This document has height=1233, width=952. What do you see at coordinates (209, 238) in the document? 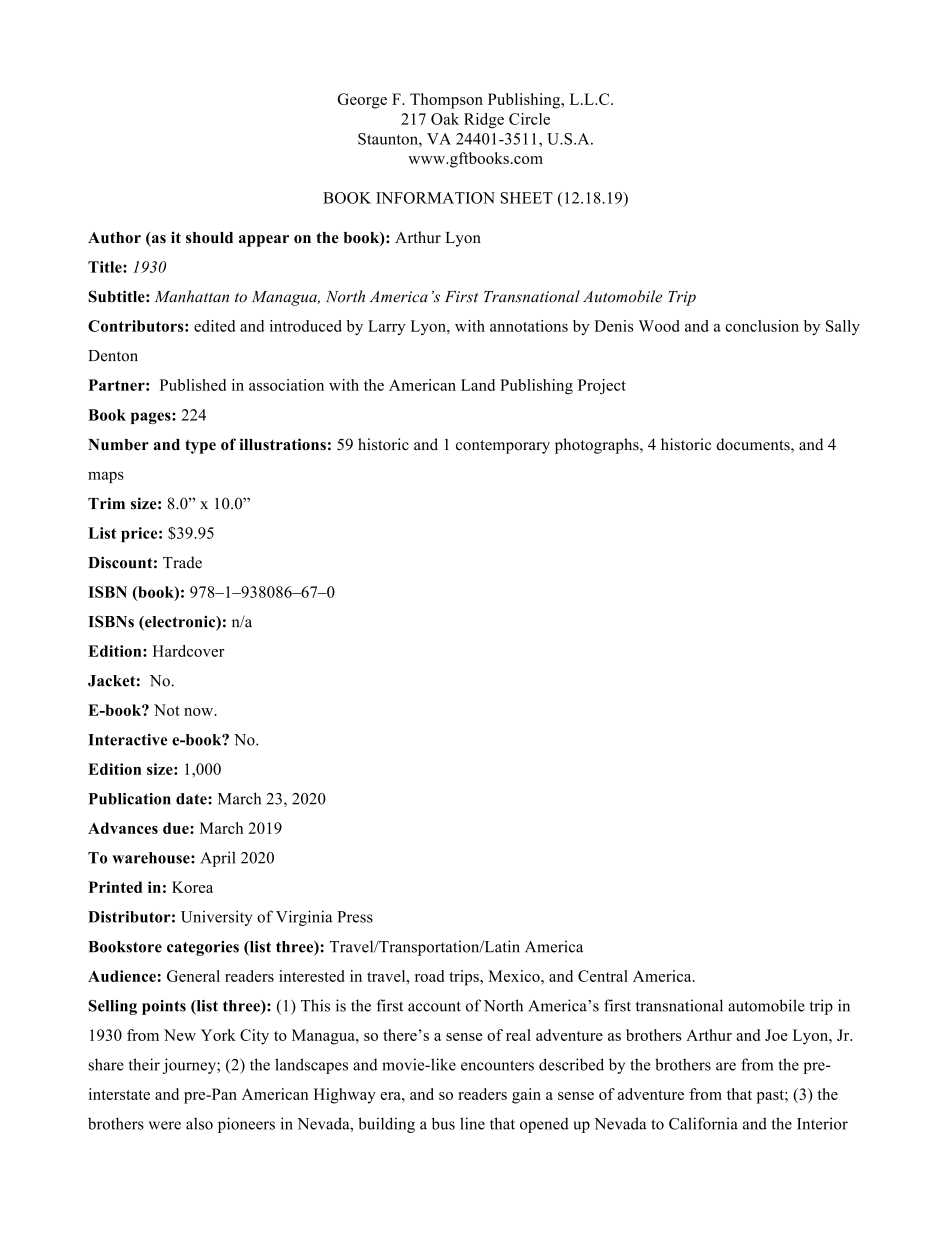
I see `should` at bounding box center [209, 238].
